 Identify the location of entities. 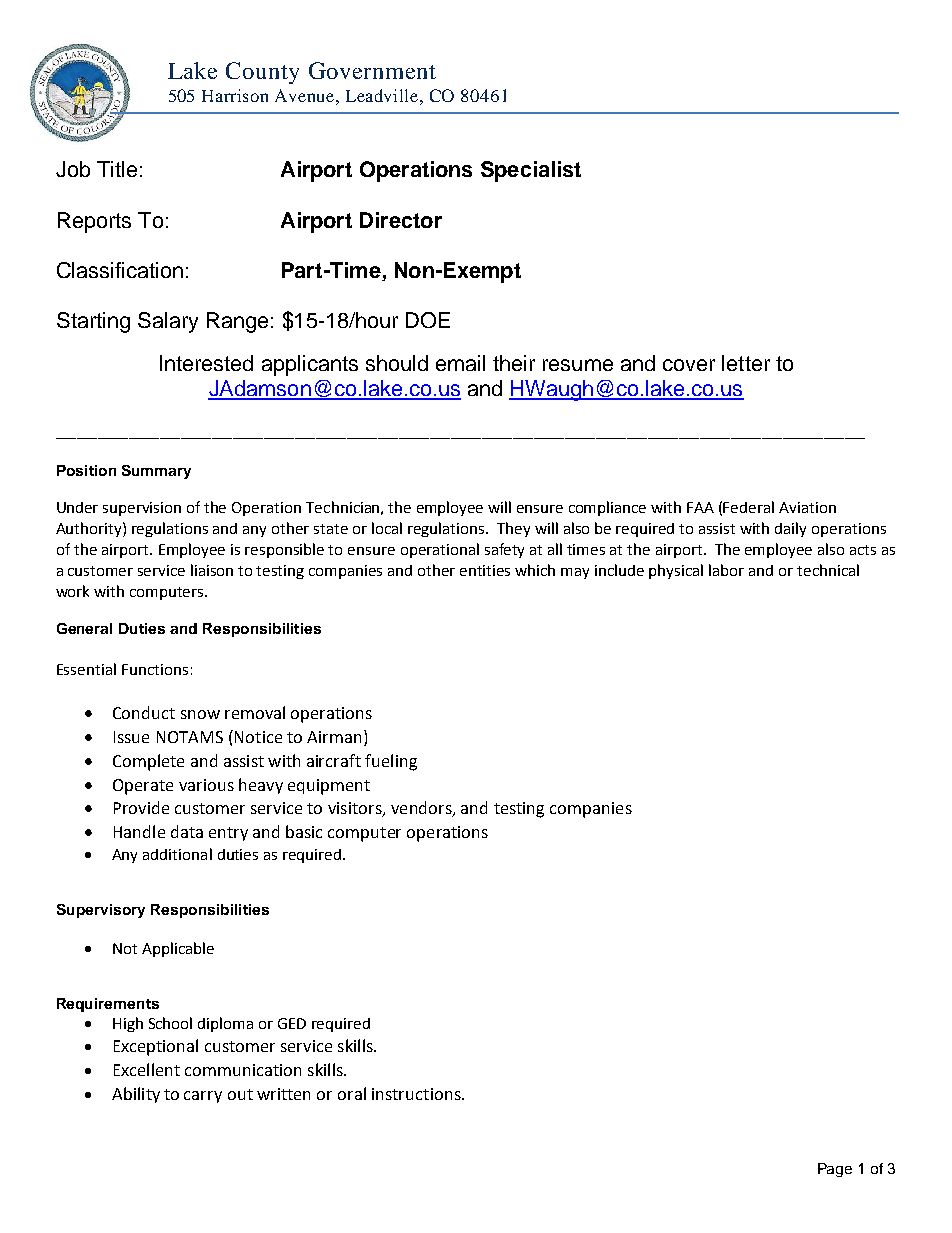
(485, 570).
